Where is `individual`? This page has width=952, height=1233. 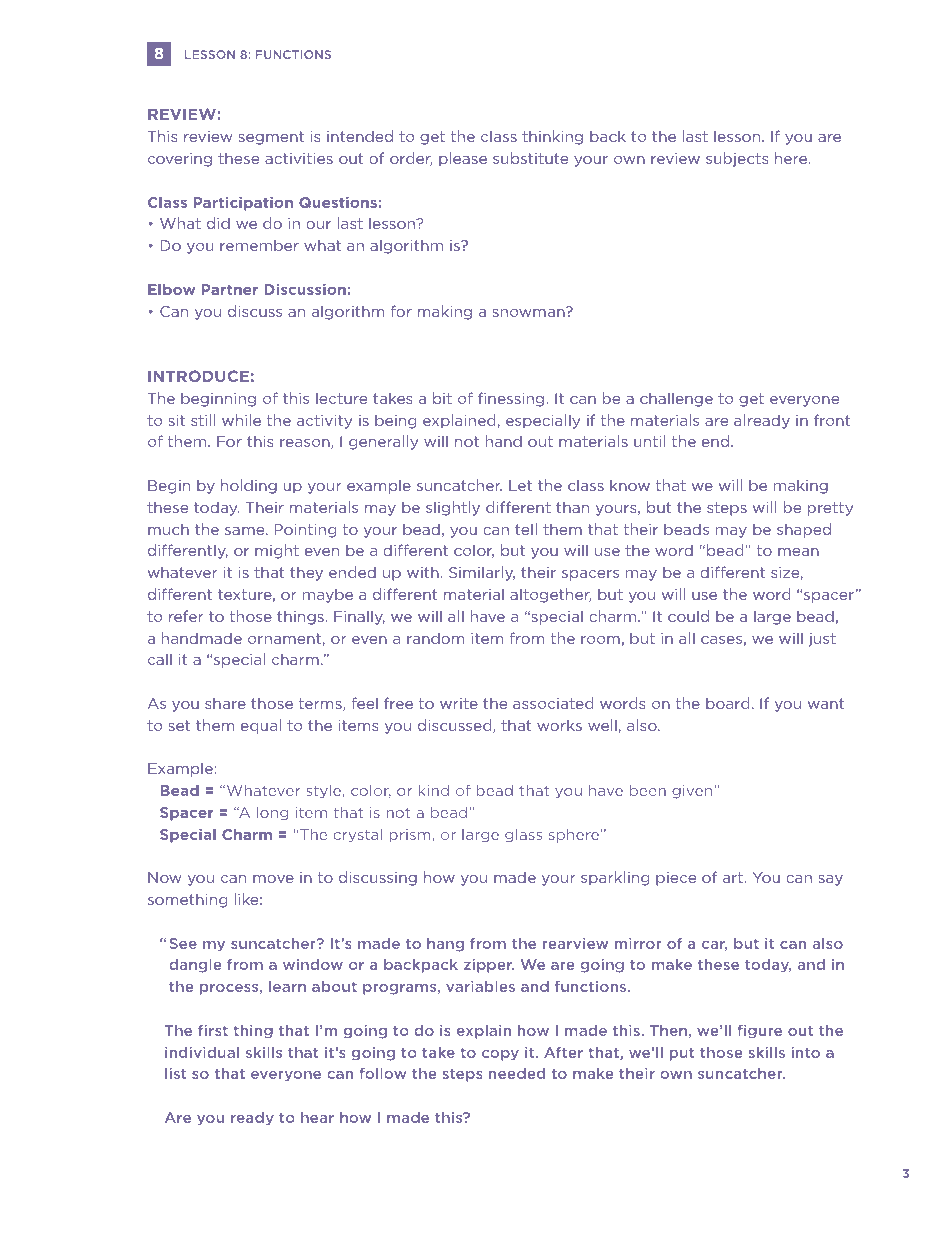 individual is located at coordinates (202, 1052).
